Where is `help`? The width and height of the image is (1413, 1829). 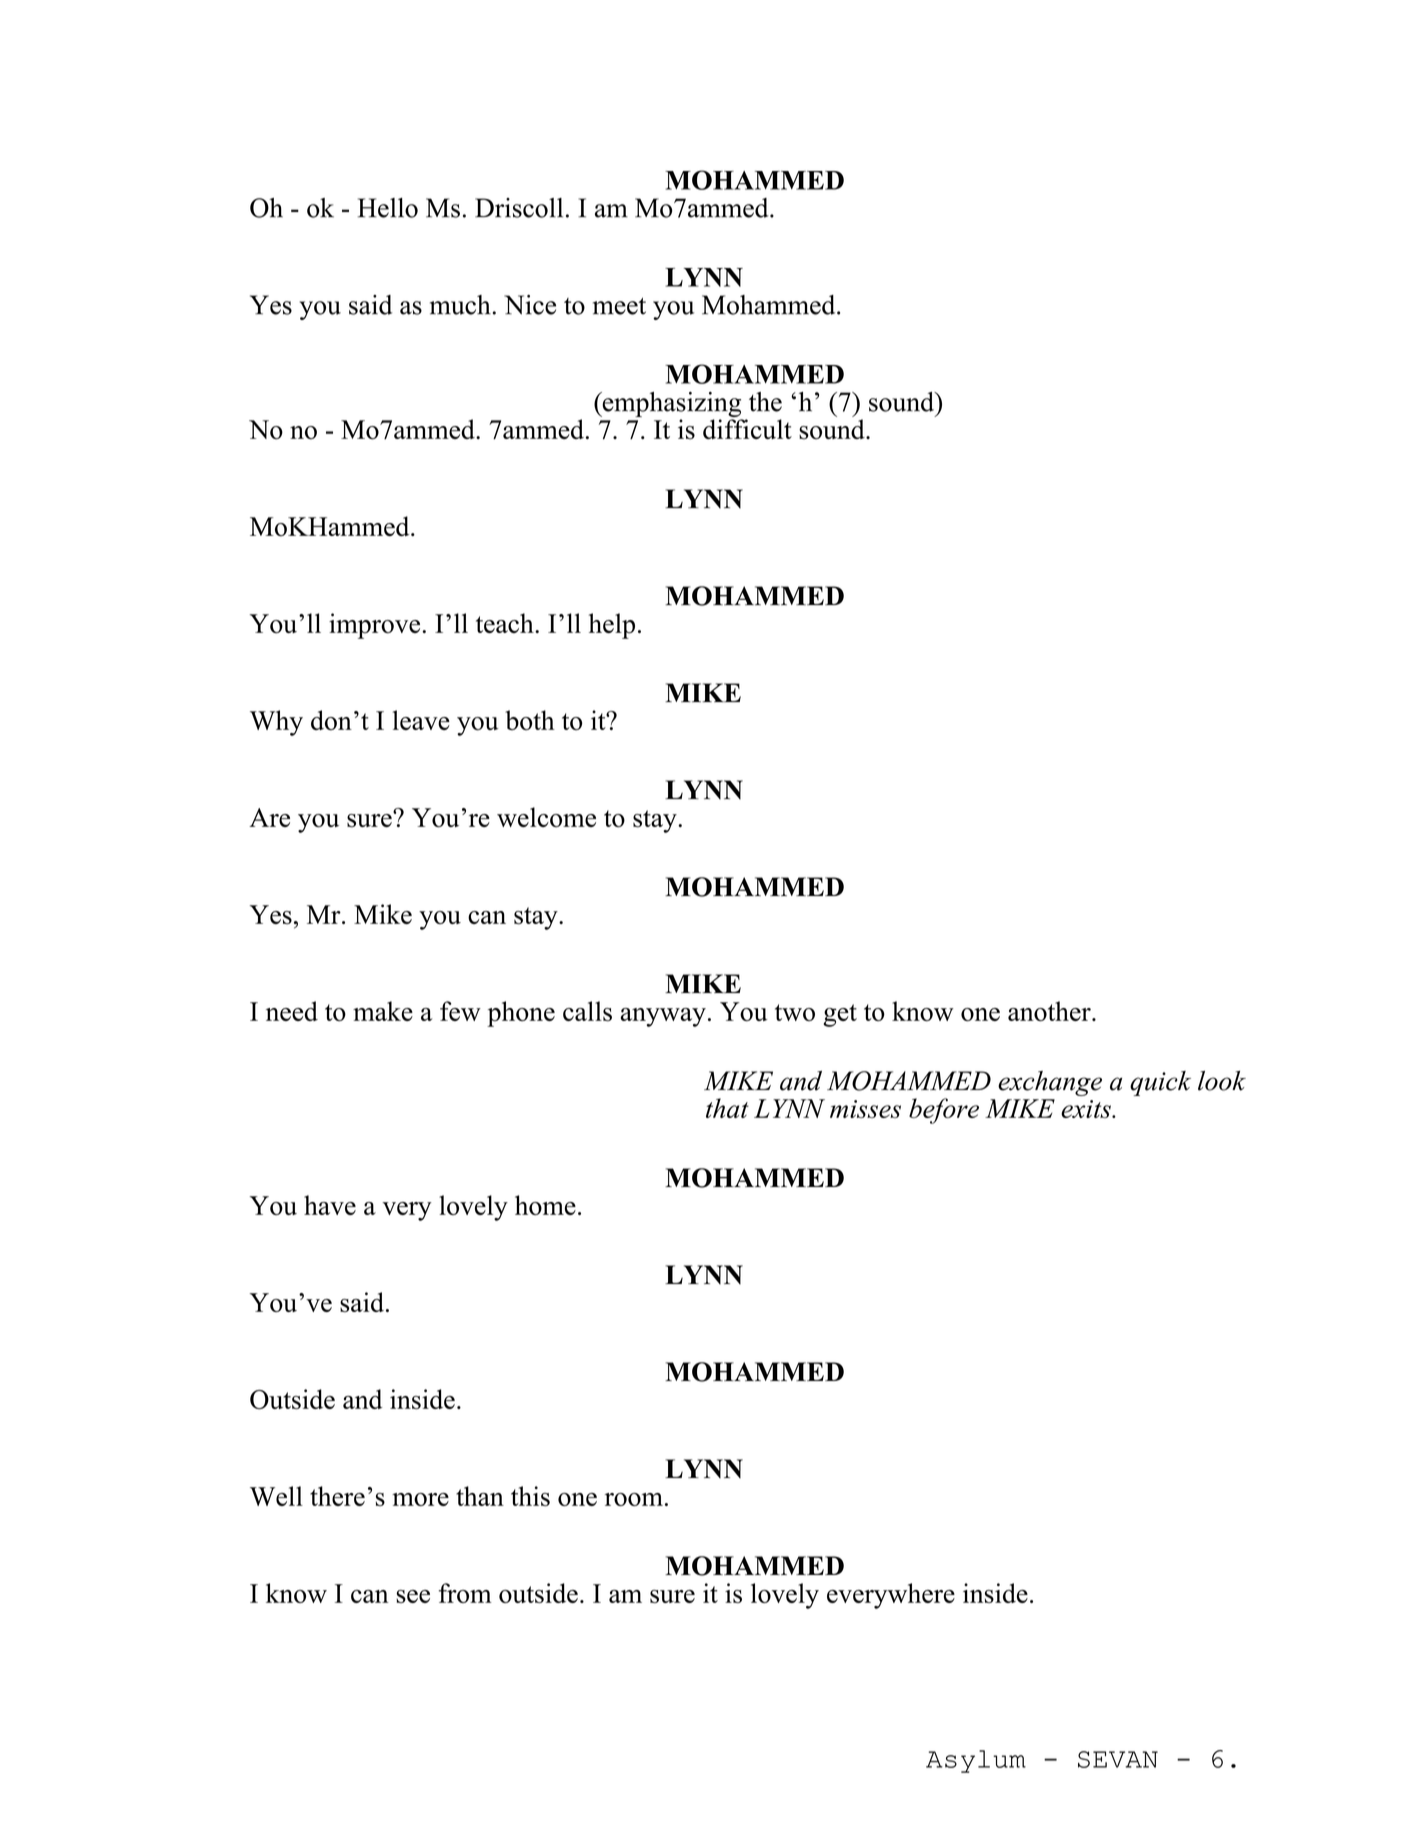
help is located at coordinates (612, 626).
